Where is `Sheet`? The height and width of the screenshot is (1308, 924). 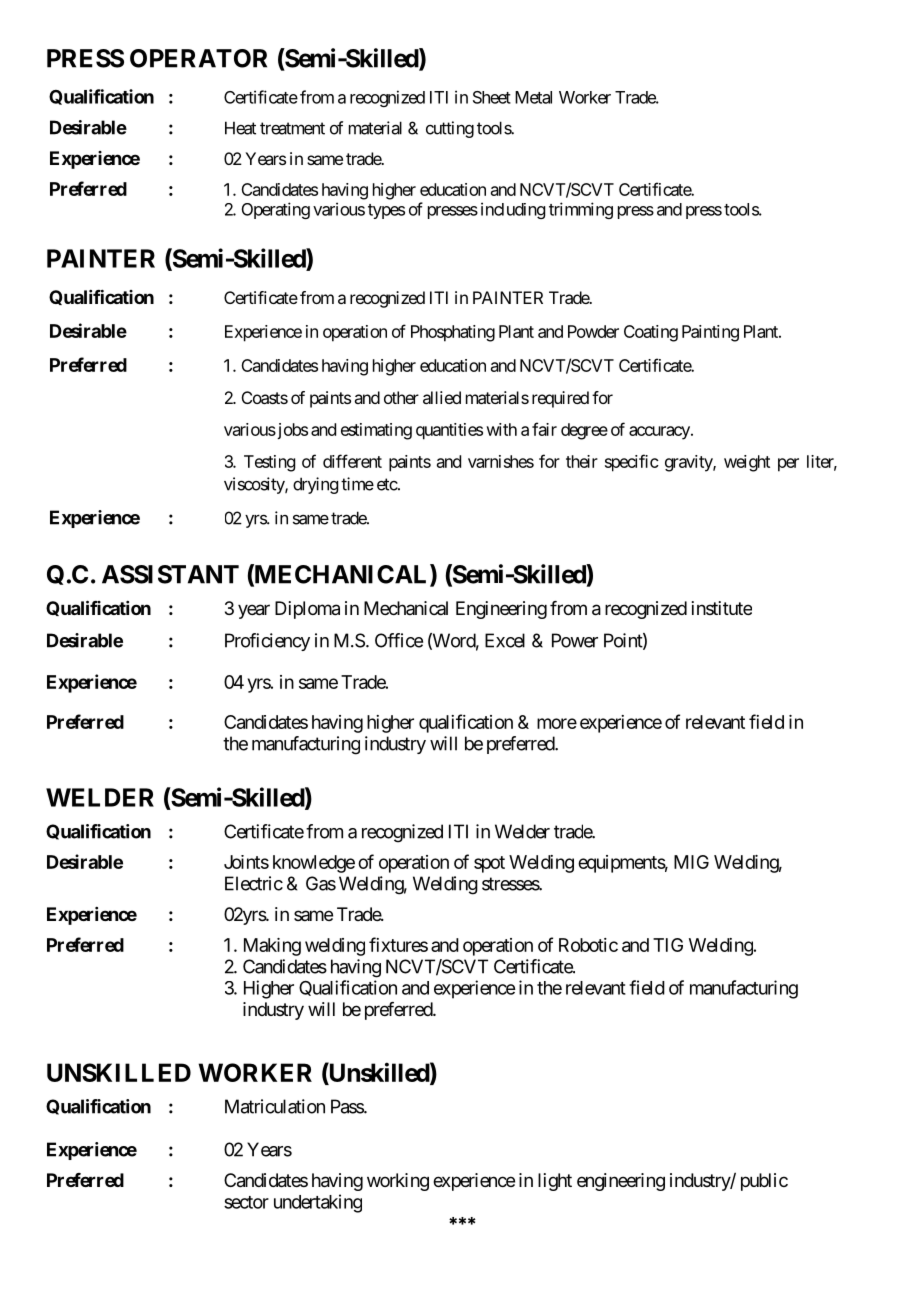
Sheet is located at coordinates (492, 97).
